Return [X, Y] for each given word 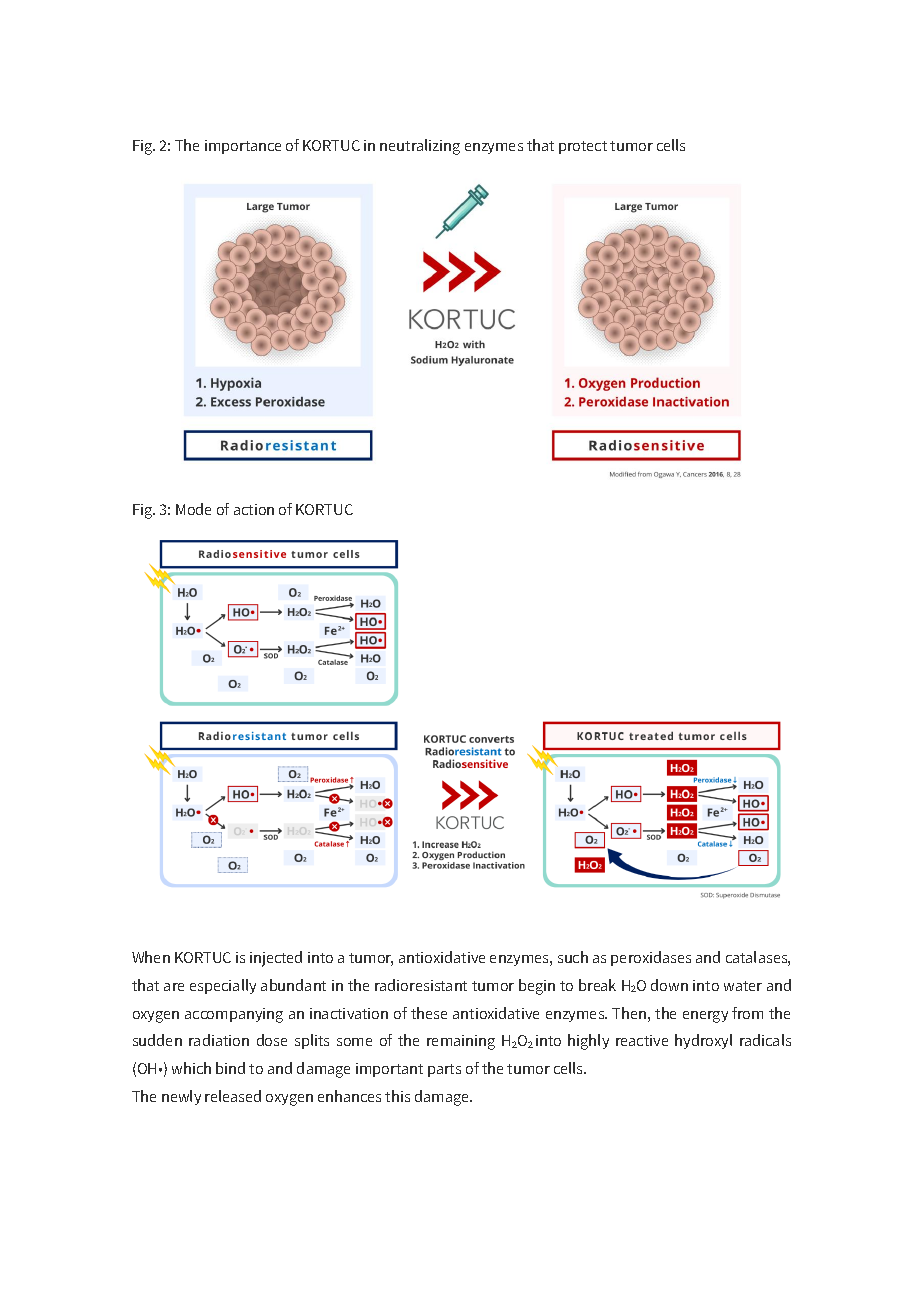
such [573, 957]
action [254, 509]
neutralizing [420, 147]
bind [230, 1068]
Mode [193, 509]
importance [243, 147]
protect [583, 147]
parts [444, 1070]
